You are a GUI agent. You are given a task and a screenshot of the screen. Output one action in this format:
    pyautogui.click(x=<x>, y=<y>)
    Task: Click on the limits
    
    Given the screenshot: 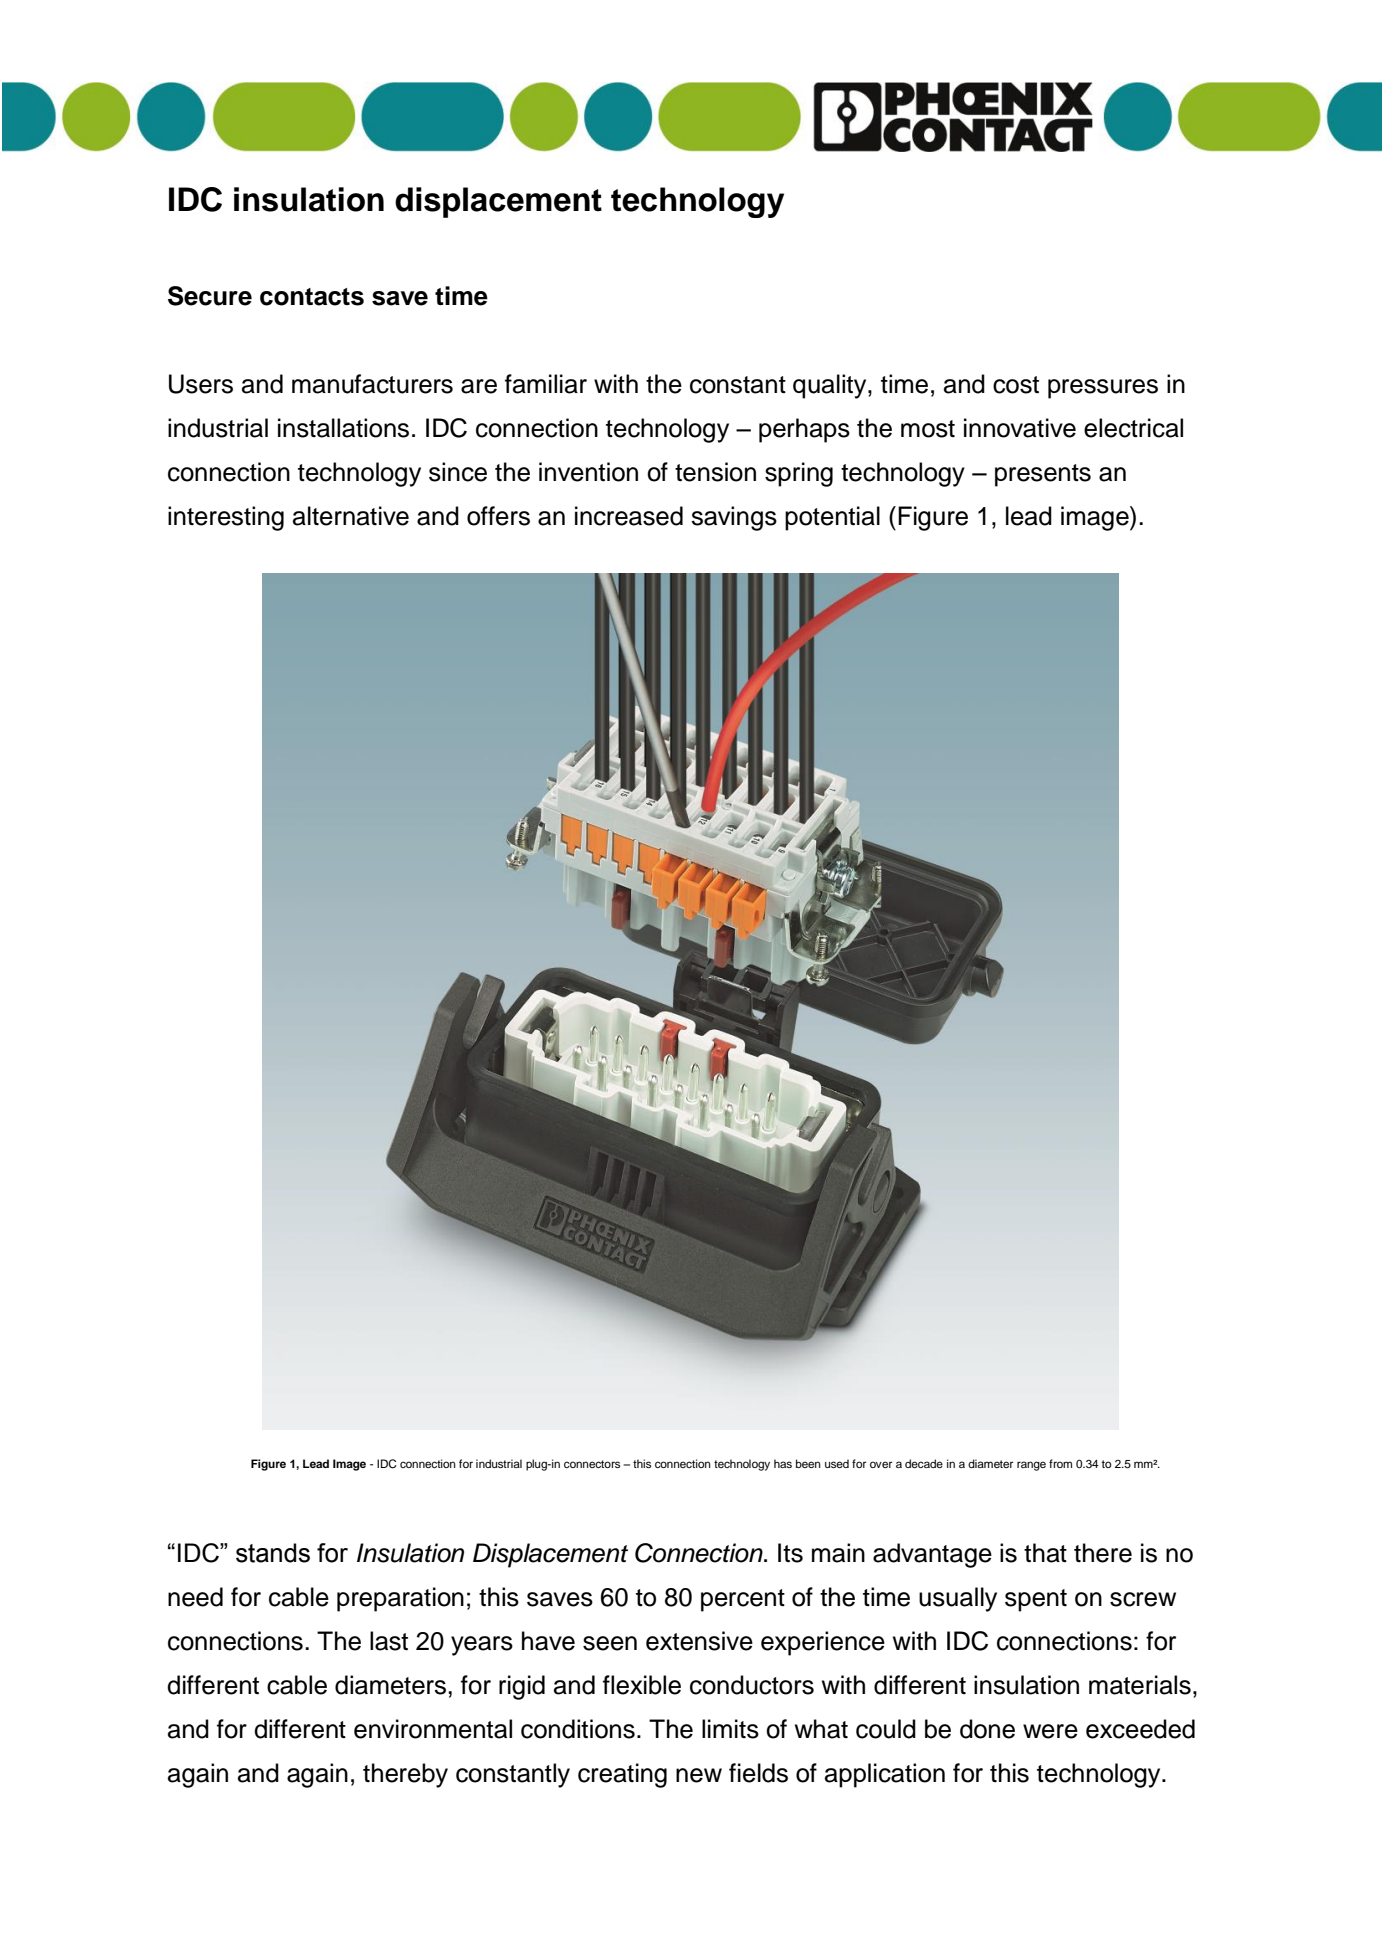 What is the action you would take?
    pyautogui.click(x=730, y=1729)
